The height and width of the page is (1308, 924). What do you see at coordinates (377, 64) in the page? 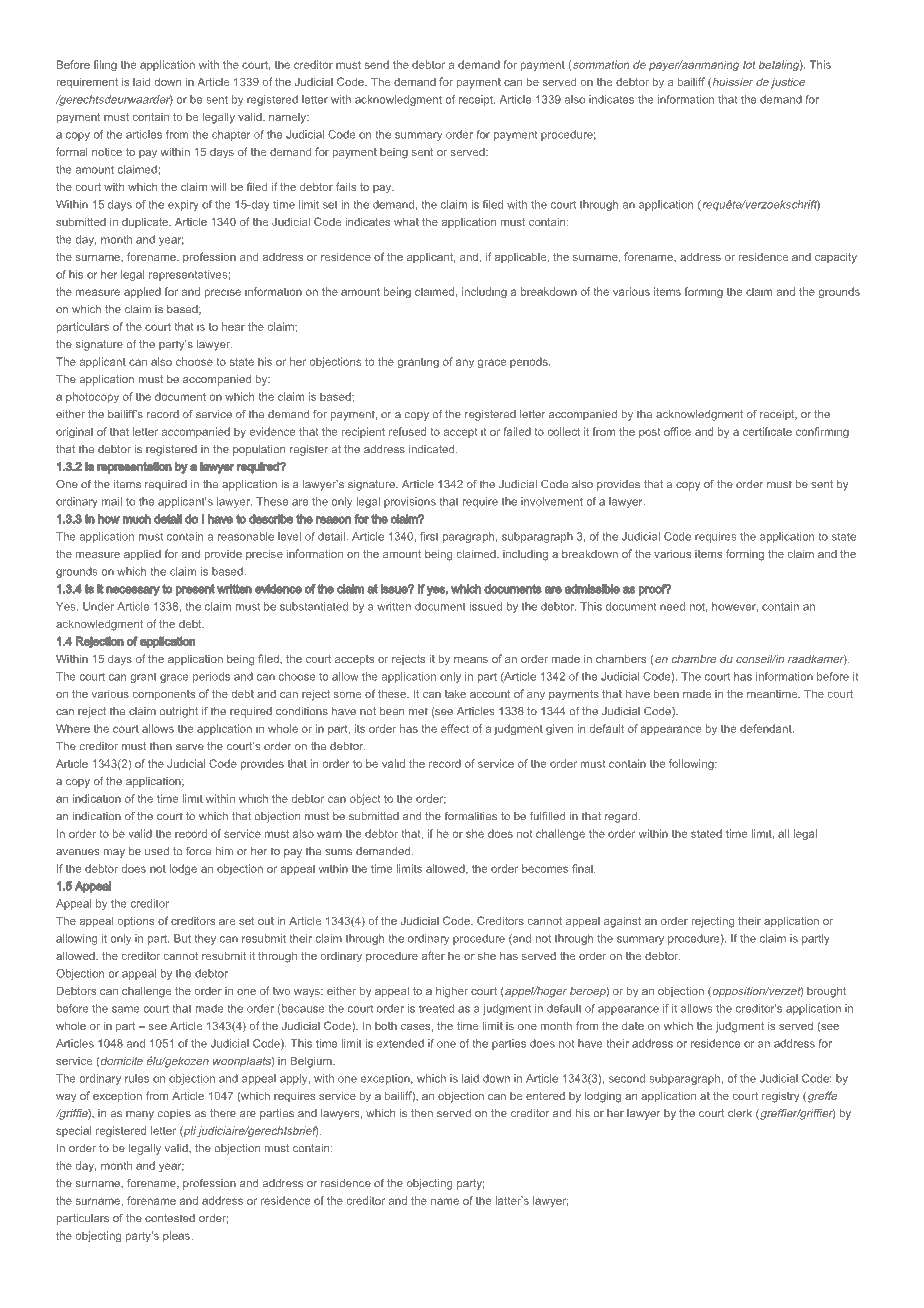
I see `send` at bounding box center [377, 64].
